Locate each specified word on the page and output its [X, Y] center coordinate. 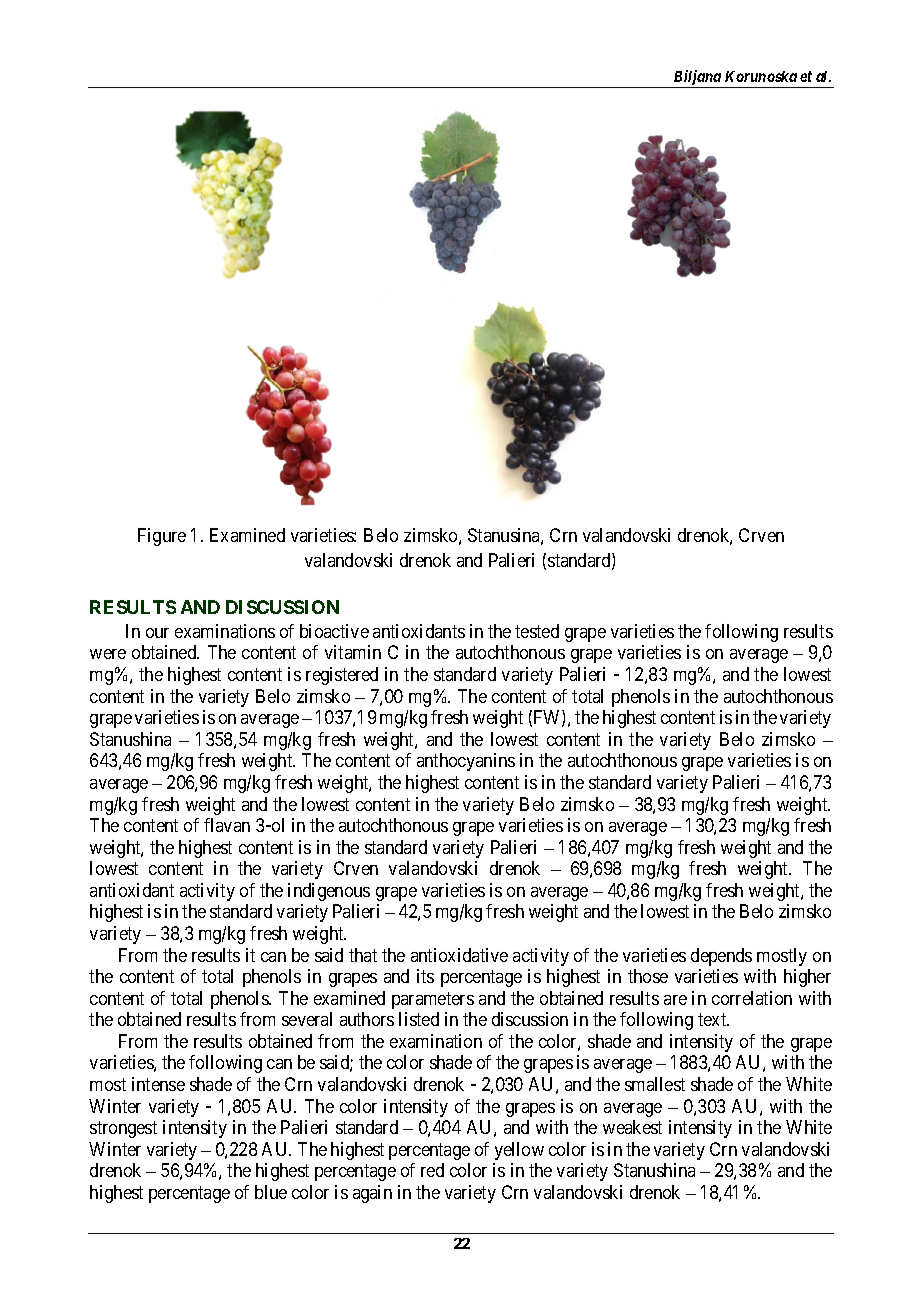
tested [537, 631]
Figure [162, 537]
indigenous [329, 892]
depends [721, 957]
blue [271, 1192]
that [363, 955]
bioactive [334, 631]
